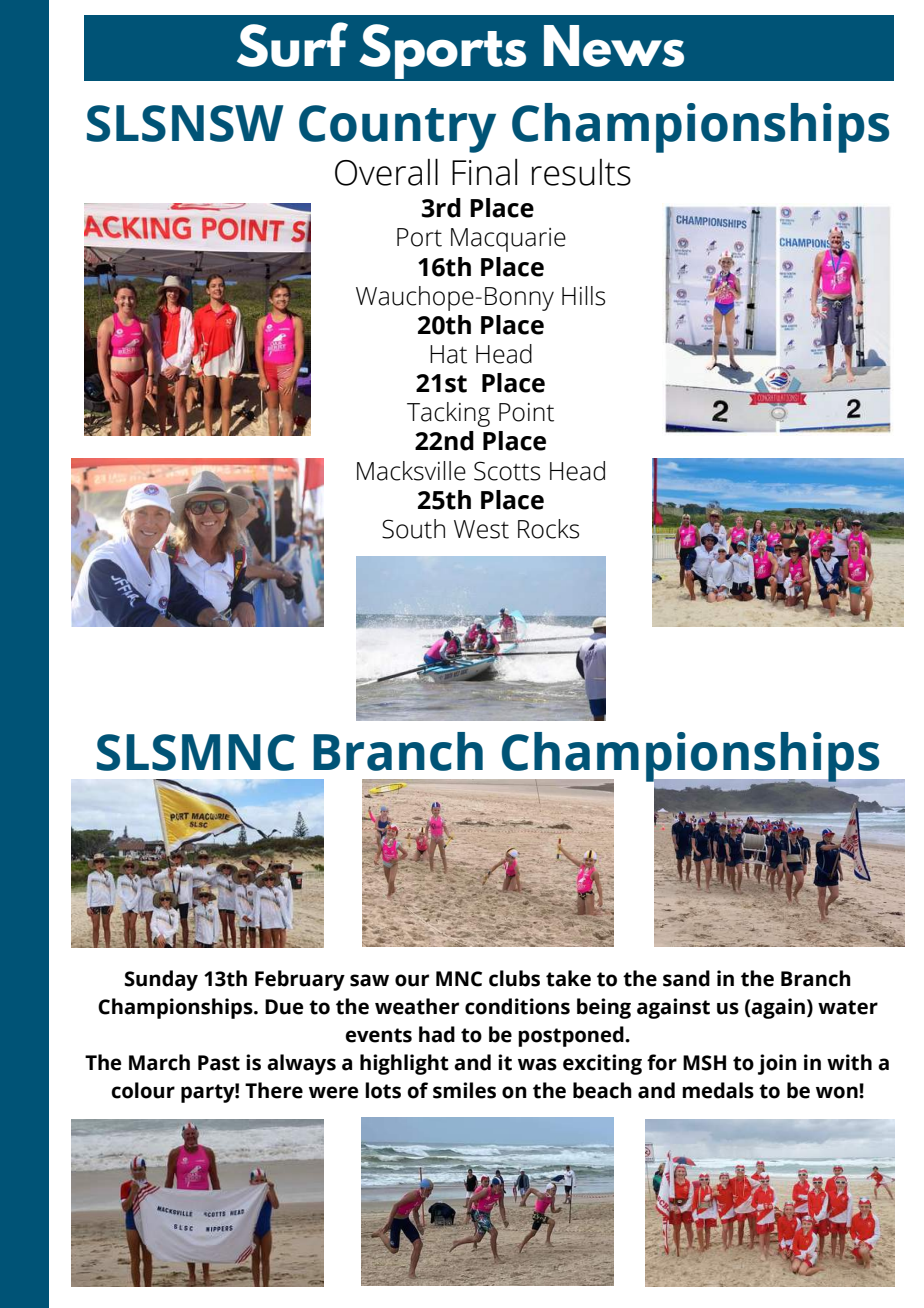 The image size is (924, 1308). I want to click on was, so click(537, 1064).
